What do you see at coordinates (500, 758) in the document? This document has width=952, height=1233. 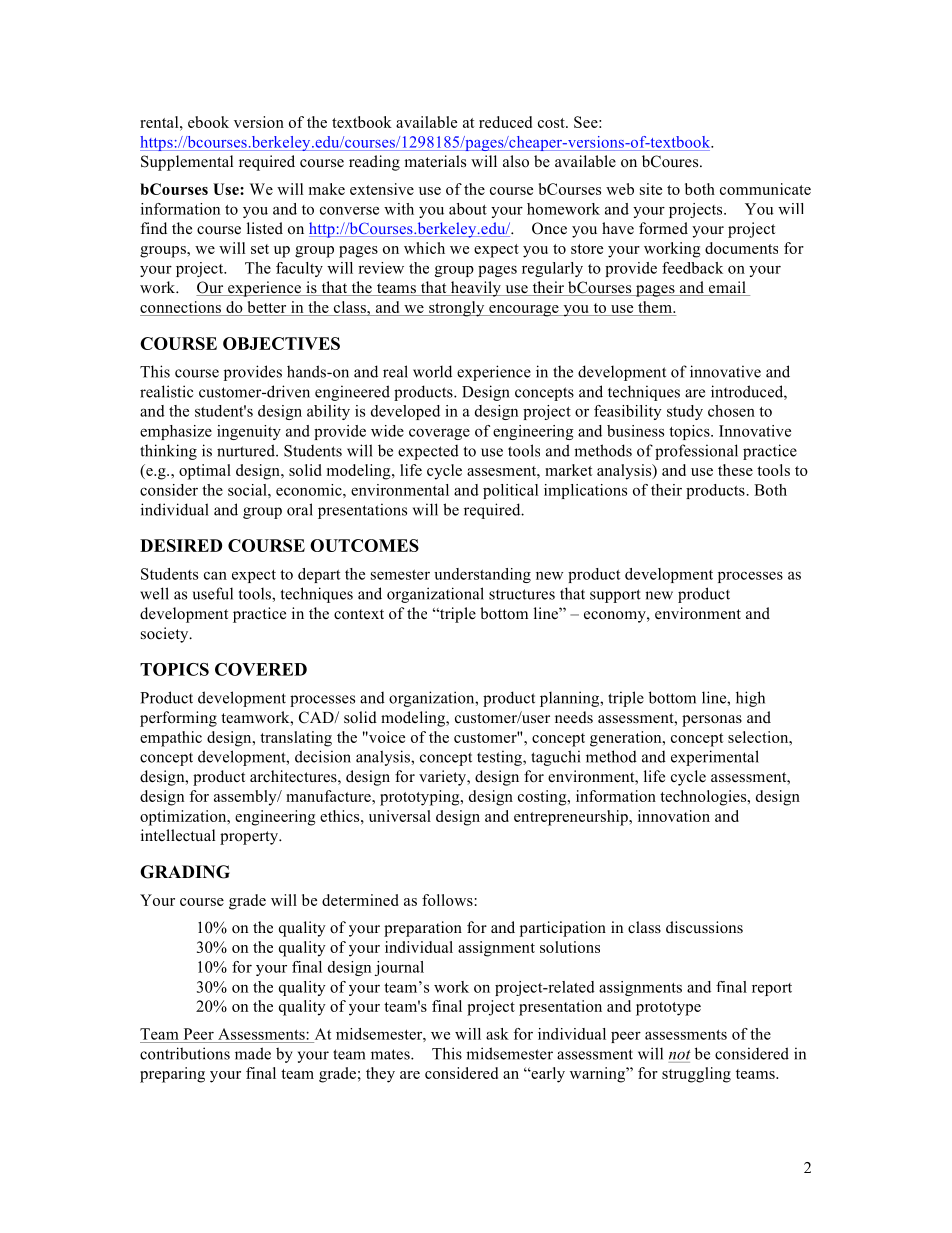 I see `testing` at bounding box center [500, 758].
